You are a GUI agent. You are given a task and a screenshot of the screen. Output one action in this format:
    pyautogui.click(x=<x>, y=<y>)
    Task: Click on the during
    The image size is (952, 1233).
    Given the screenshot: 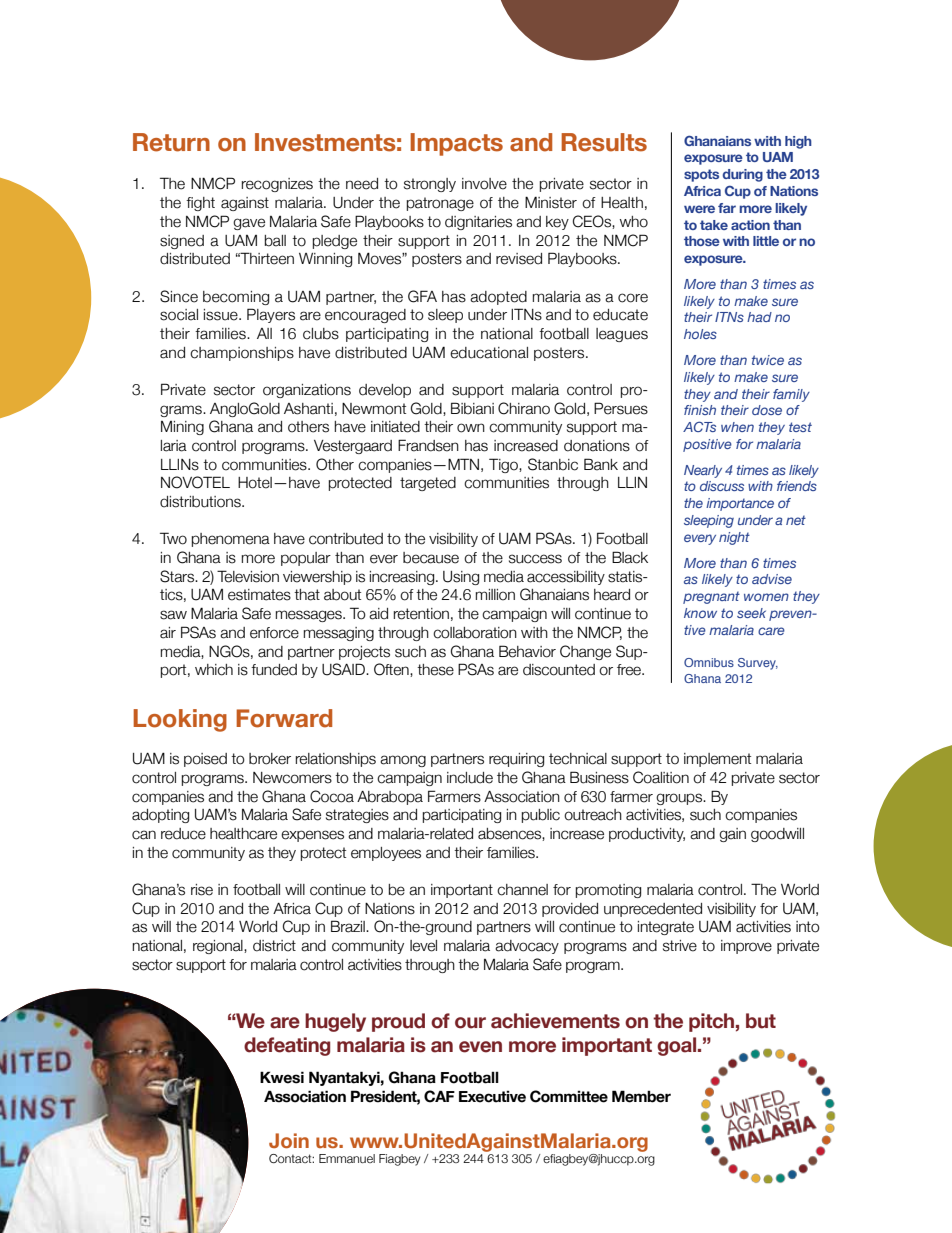 What is the action you would take?
    pyautogui.click(x=742, y=175)
